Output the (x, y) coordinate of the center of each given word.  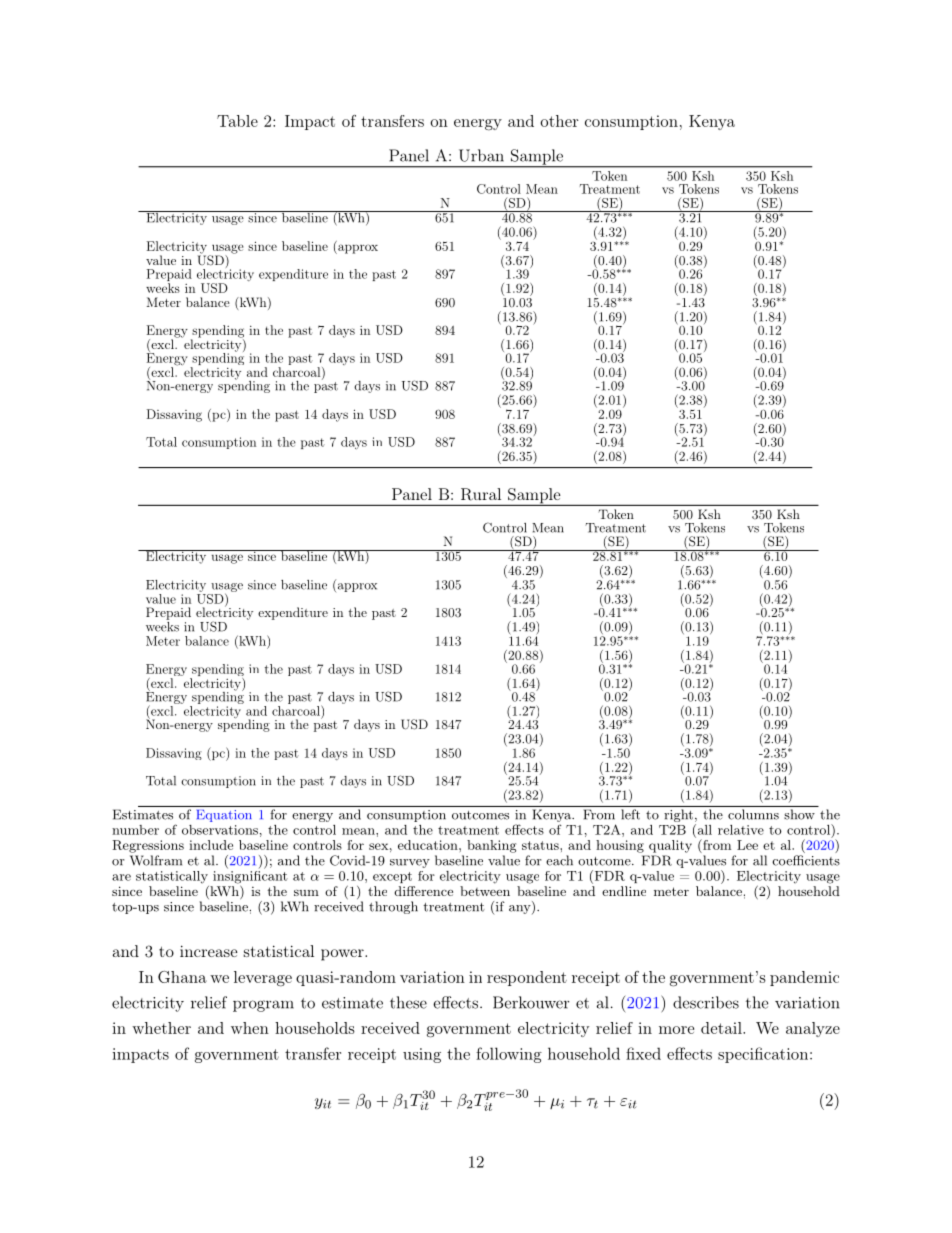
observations (220, 830)
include (211, 845)
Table (237, 121)
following (509, 1055)
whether (161, 1028)
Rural (481, 494)
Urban (481, 155)
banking (491, 846)
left (630, 814)
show (799, 814)
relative (741, 830)
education (429, 845)
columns (753, 814)
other (559, 121)
